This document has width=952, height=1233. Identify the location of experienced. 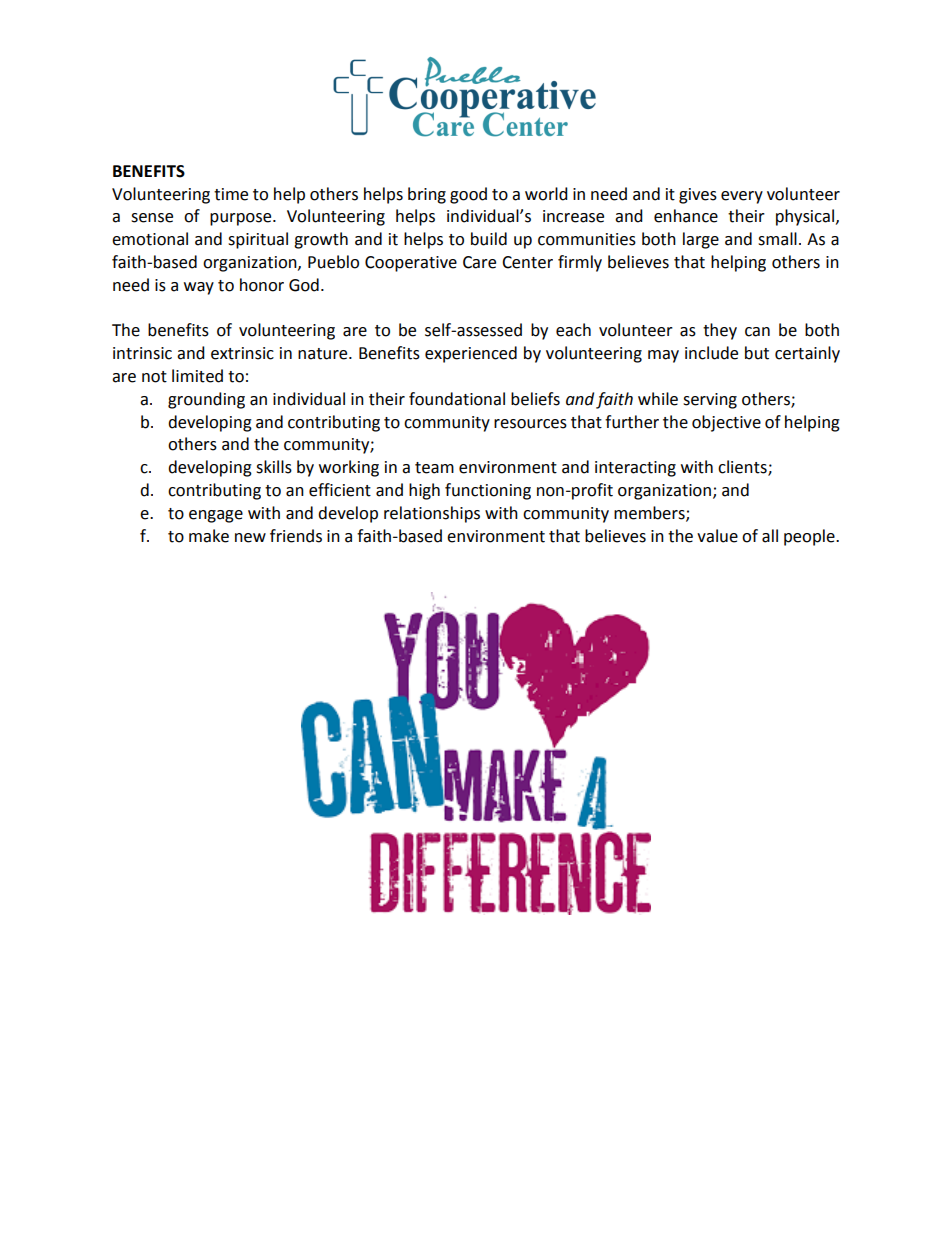
(471, 354).
